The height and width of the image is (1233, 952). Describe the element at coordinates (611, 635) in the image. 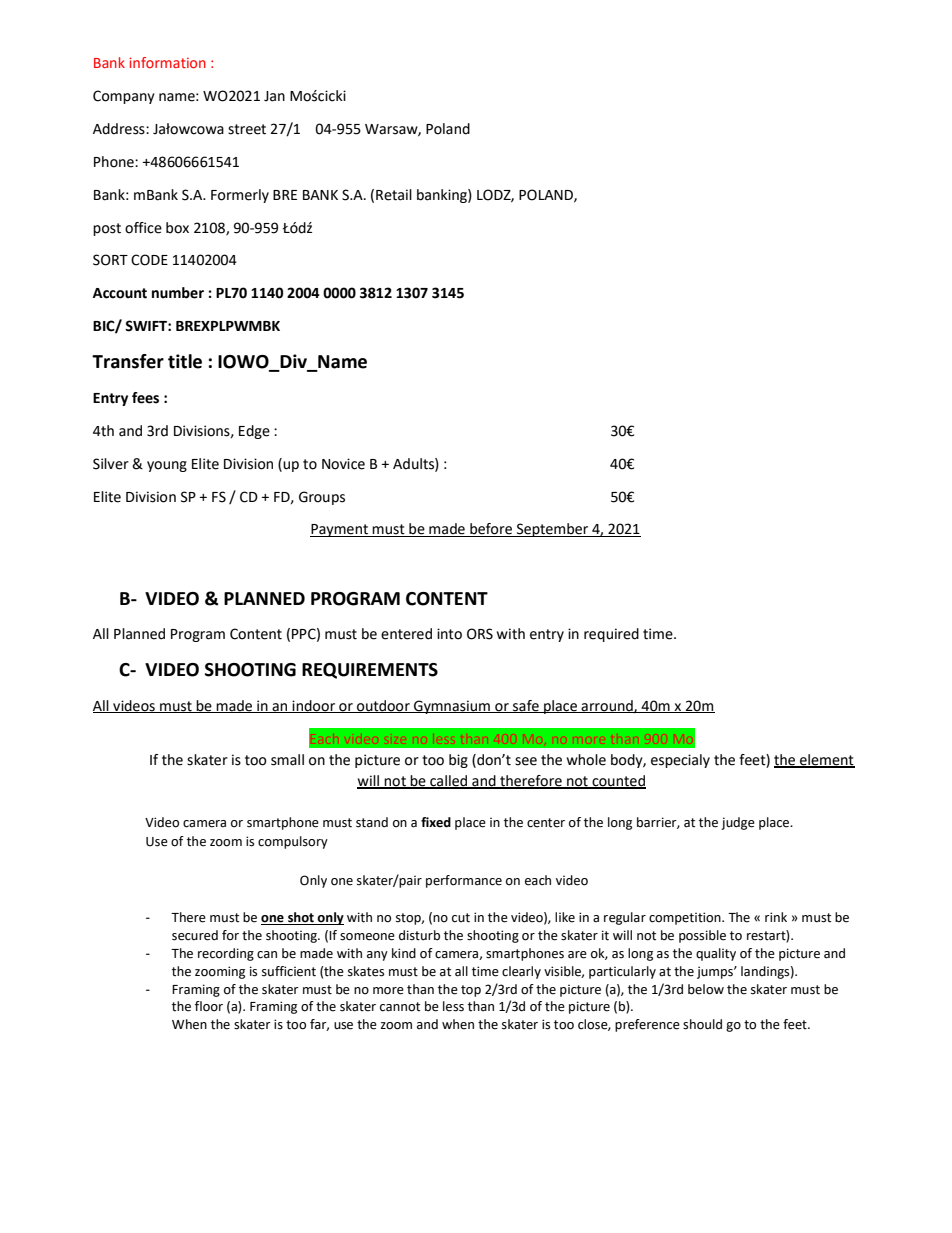

I see `required` at that location.
